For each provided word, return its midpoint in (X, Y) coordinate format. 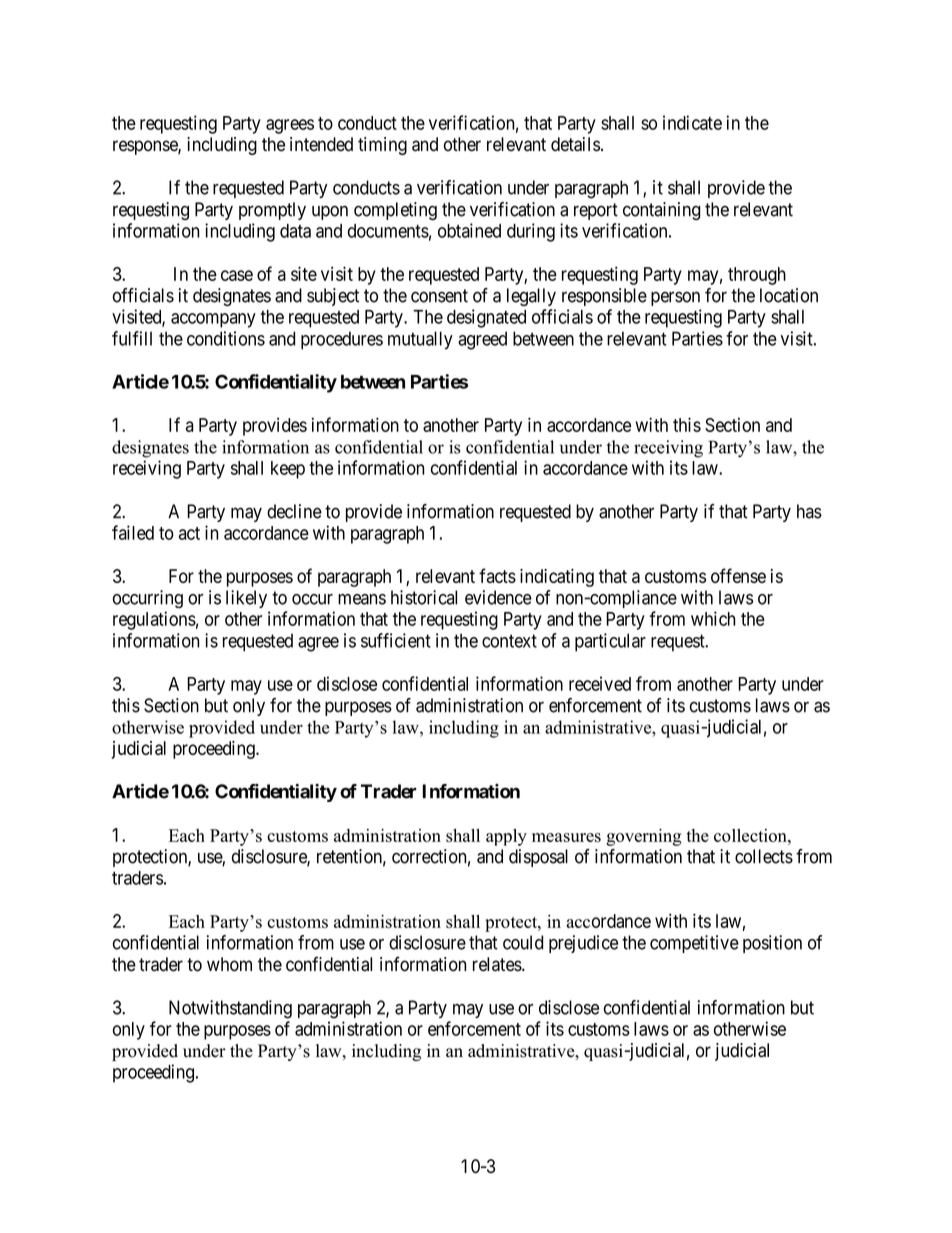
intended (321, 144)
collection (751, 835)
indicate (692, 122)
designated (486, 318)
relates (498, 964)
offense (738, 575)
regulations (154, 620)
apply (506, 837)
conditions (226, 338)
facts (497, 575)
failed (133, 532)
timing (382, 146)
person (675, 298)
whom (229, 964)
